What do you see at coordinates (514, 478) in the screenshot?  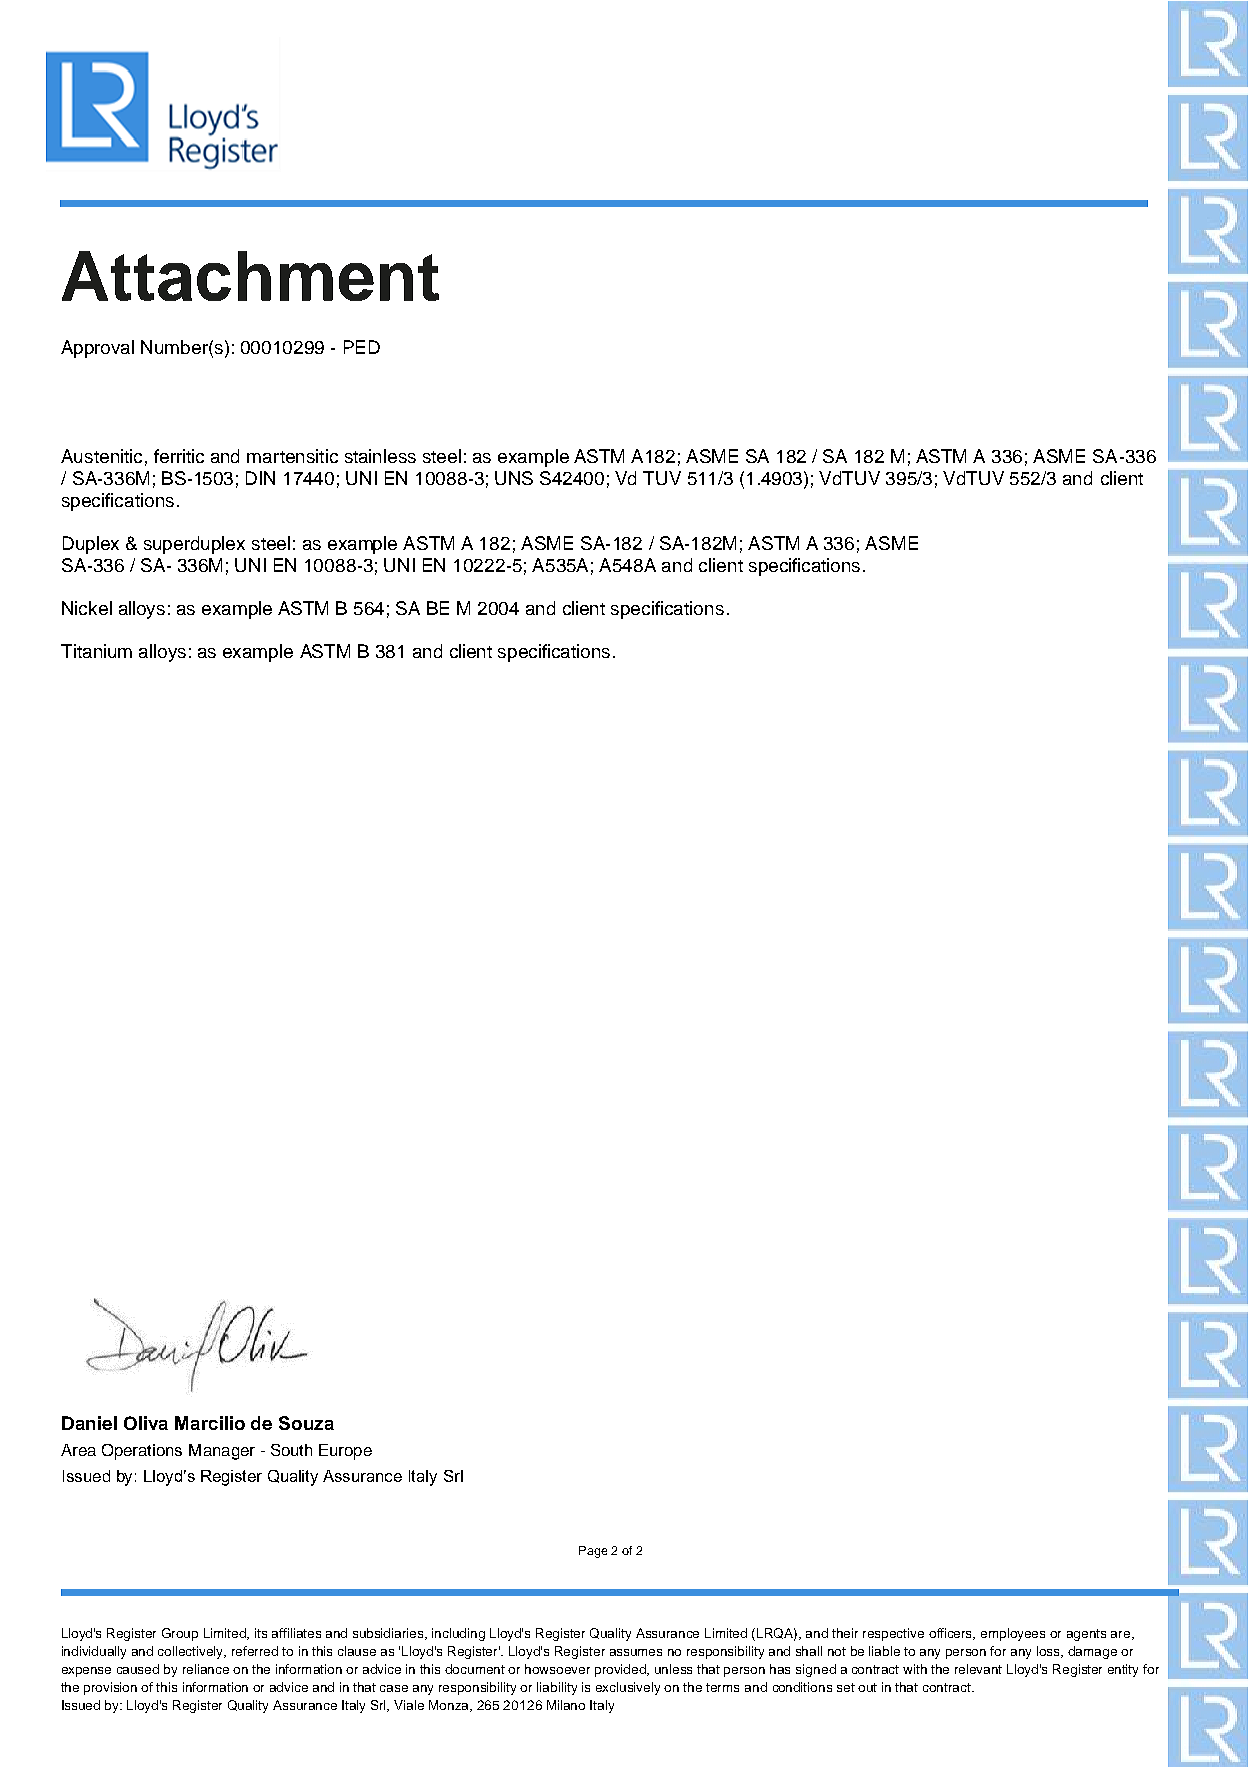 I see `UNS` at bounding box center [514, 478].
